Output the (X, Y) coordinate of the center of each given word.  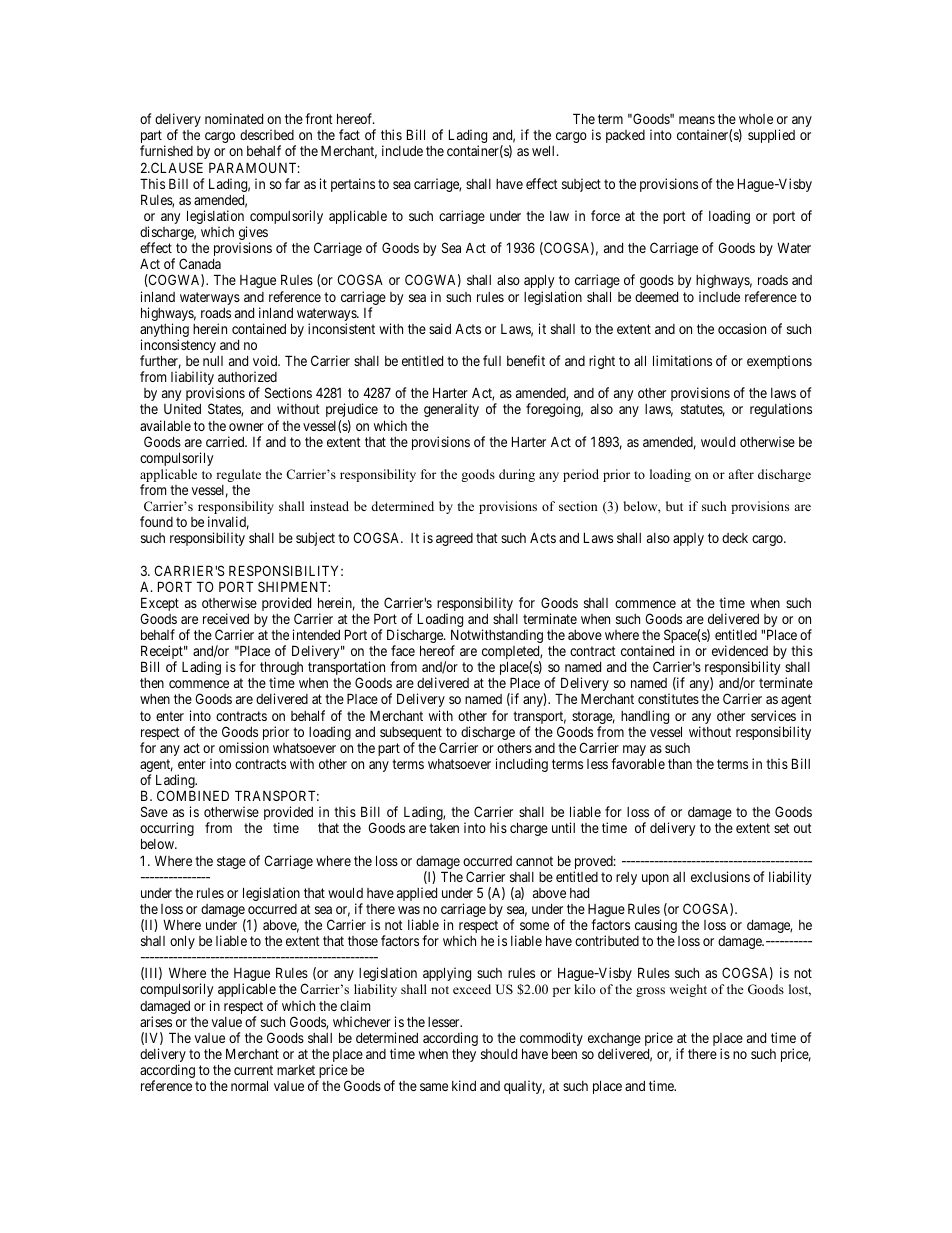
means (697, 120)
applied (417, 894)
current (253, 1070)
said (440, 328)
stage (231, 862)
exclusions (720, 876)
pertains (353, 185)
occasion (742, 328)
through (281, 669)
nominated (234, 118)
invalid (228, 523)
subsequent (412, 735)
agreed (454, 539)
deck (735, 538)
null (213, 361)
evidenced (740, 650)
